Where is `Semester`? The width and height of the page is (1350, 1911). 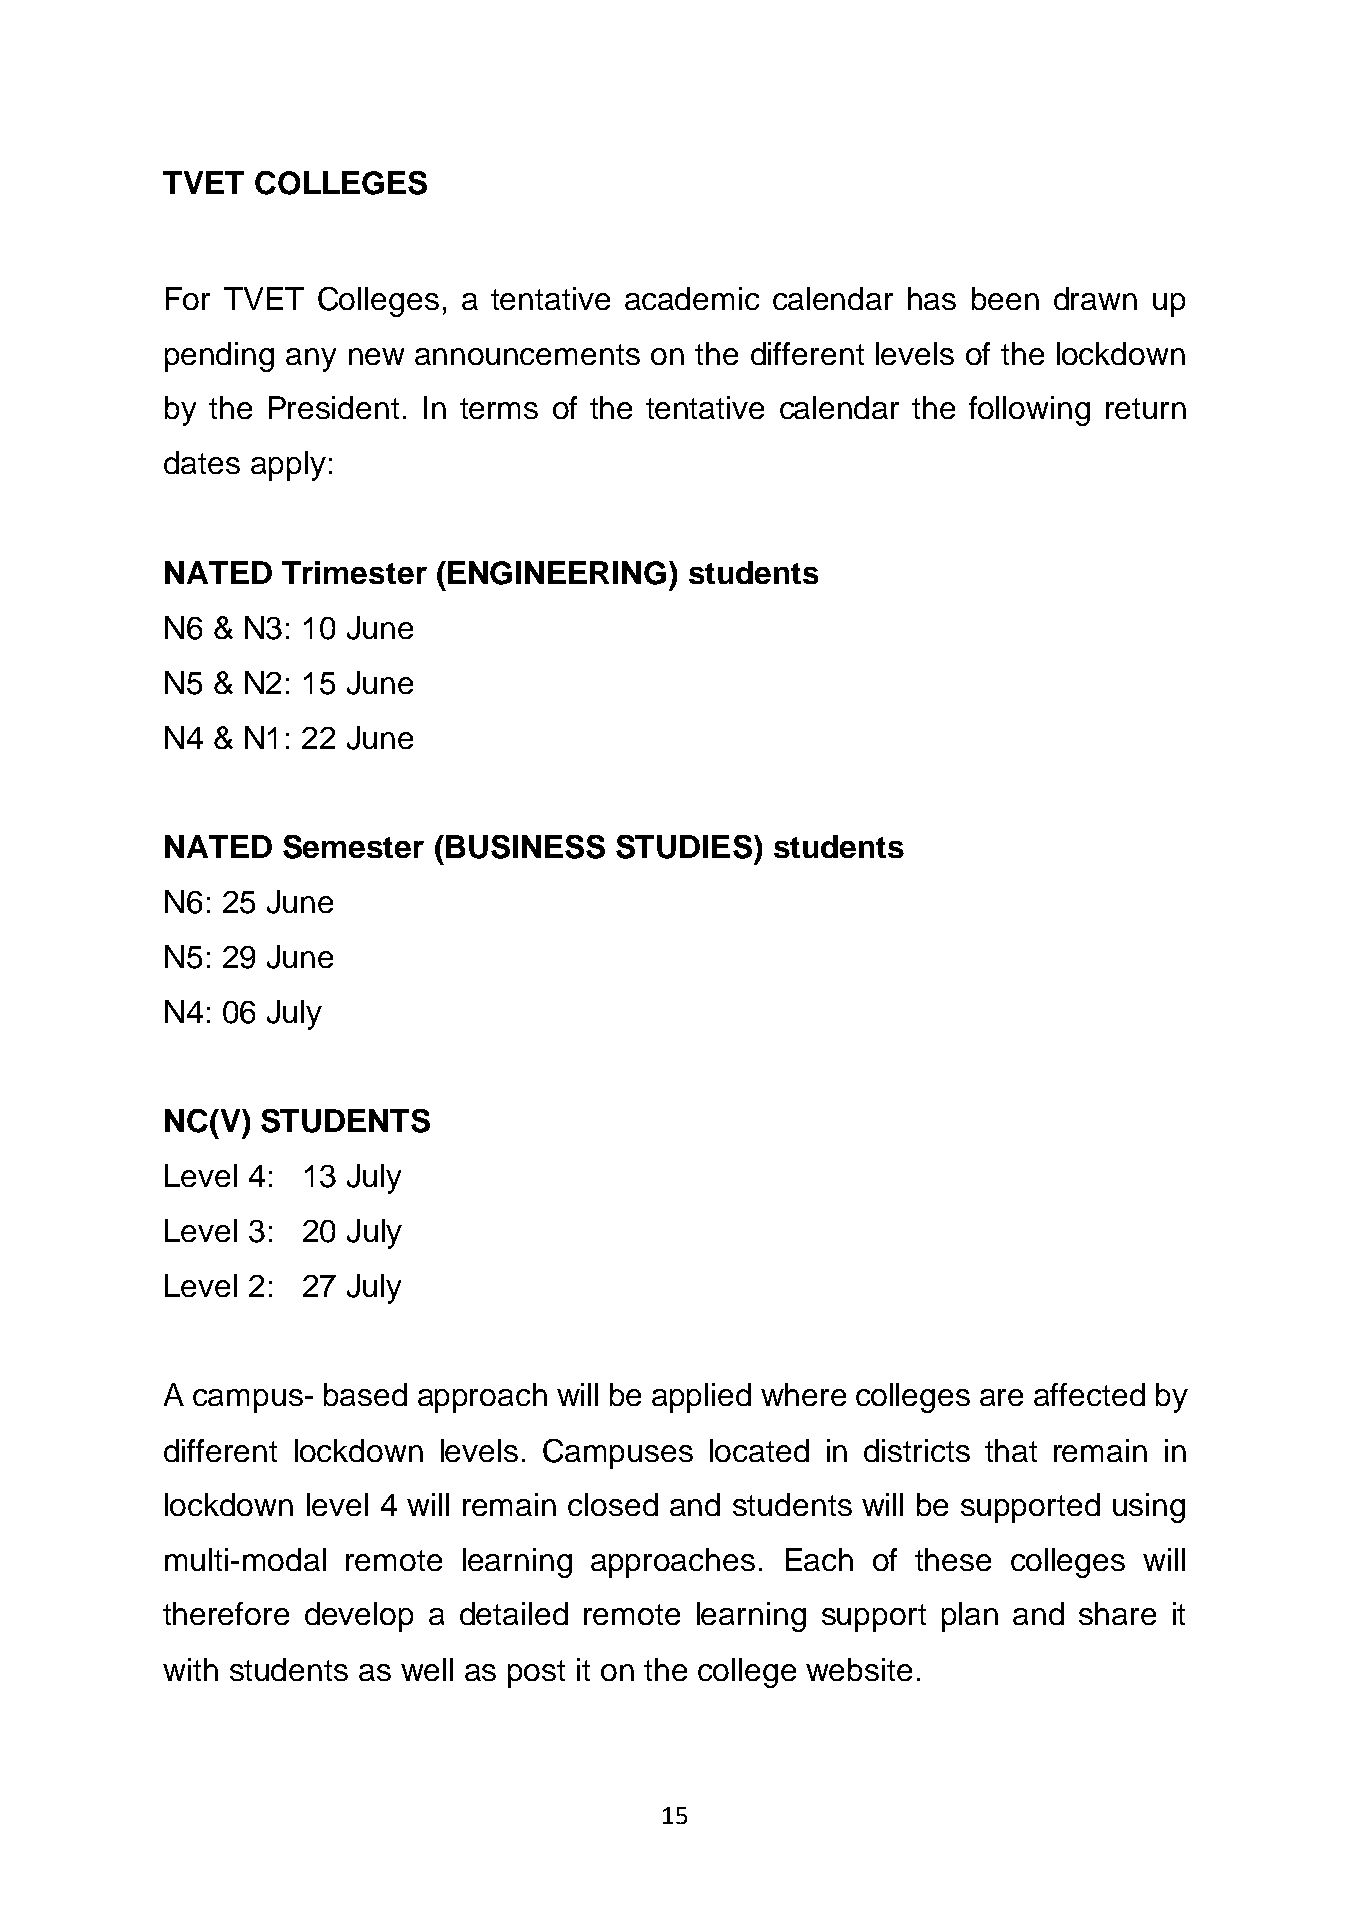
Semester is located at coordinates (353, 847).
